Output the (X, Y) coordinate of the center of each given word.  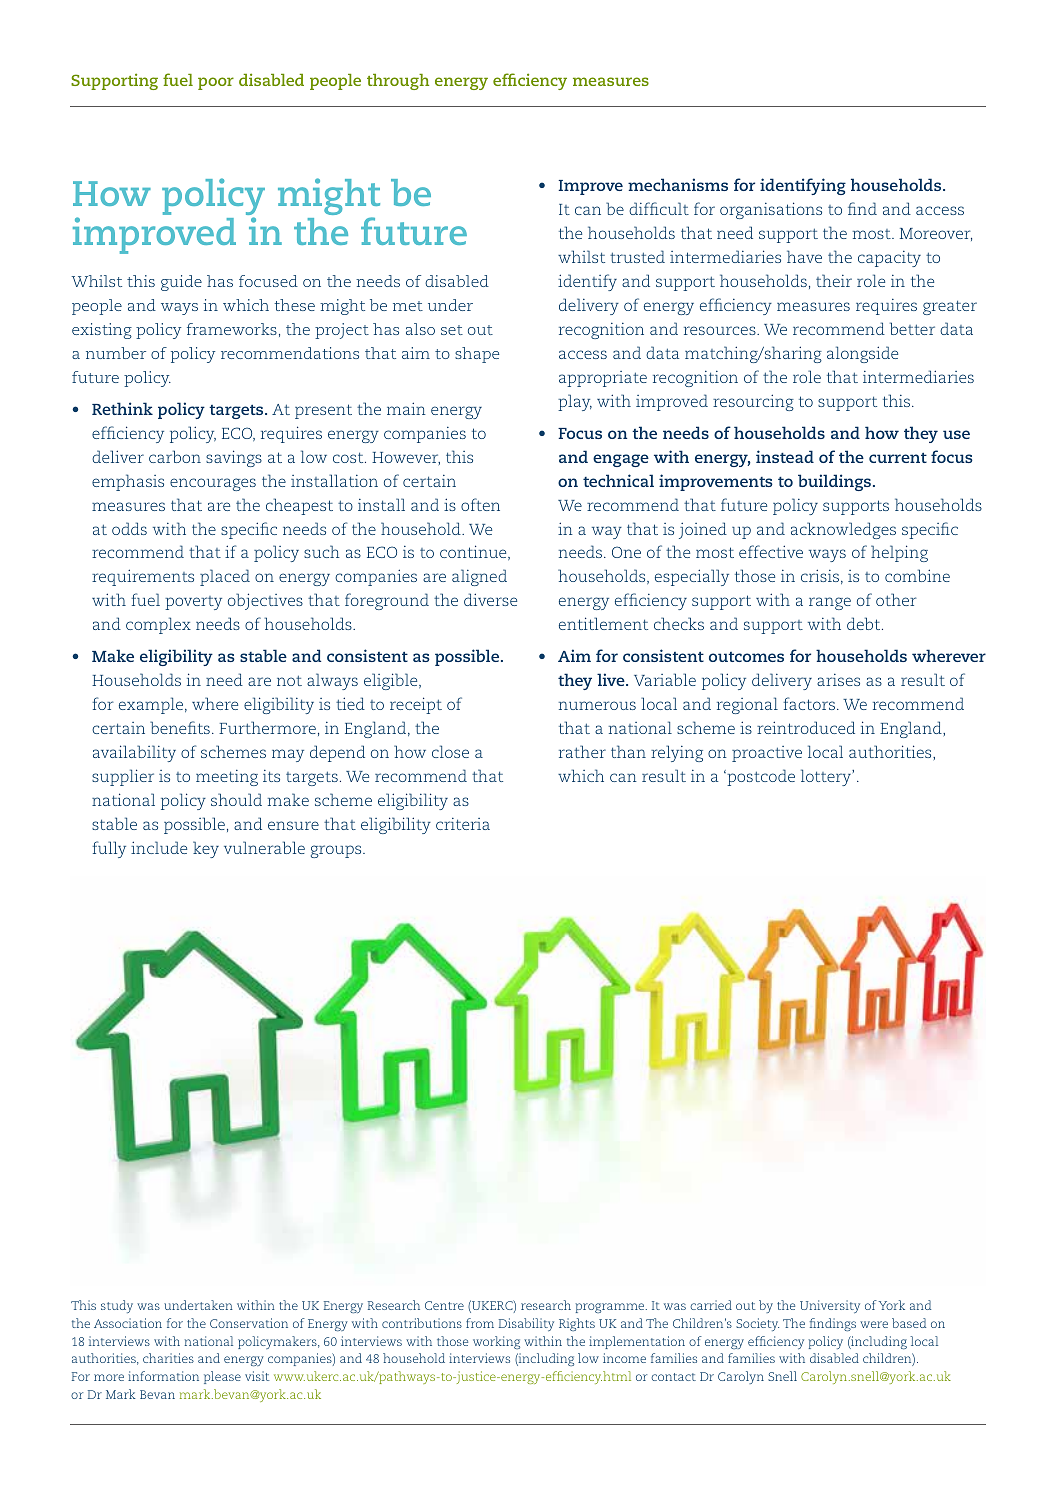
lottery (827, 777)
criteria (463, 824)
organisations (771, 210)
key (206, 849)
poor (216, 83)
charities (168, 1358)
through (398, 82)
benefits (180, 727)
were (874, 1324)
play (575, 402)
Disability (526, 1324)
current (898, 457)
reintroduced (806, 727)
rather (582, 751)
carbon (175, 456)
